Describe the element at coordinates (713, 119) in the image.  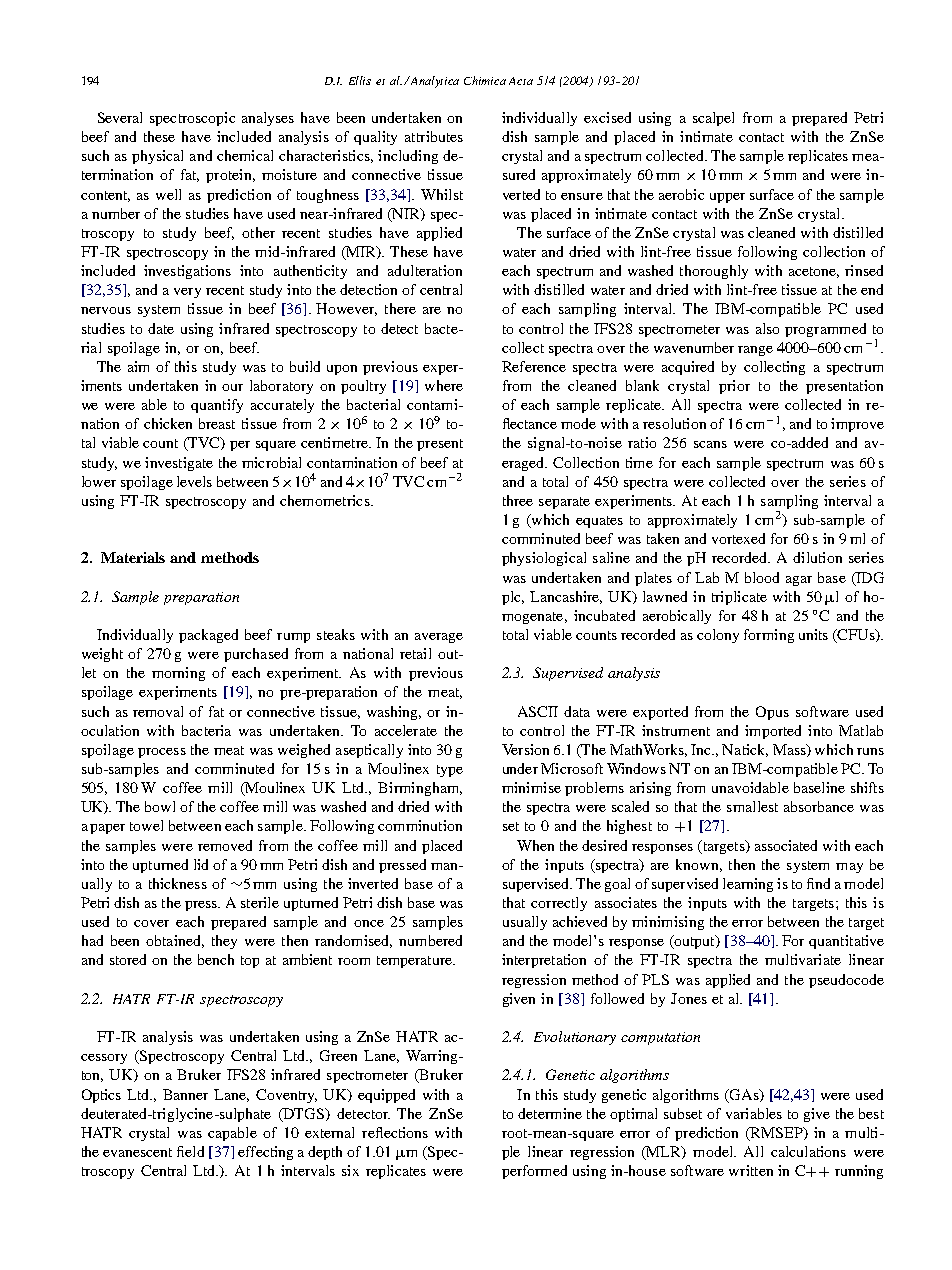
I see `scalpel` at that location.
